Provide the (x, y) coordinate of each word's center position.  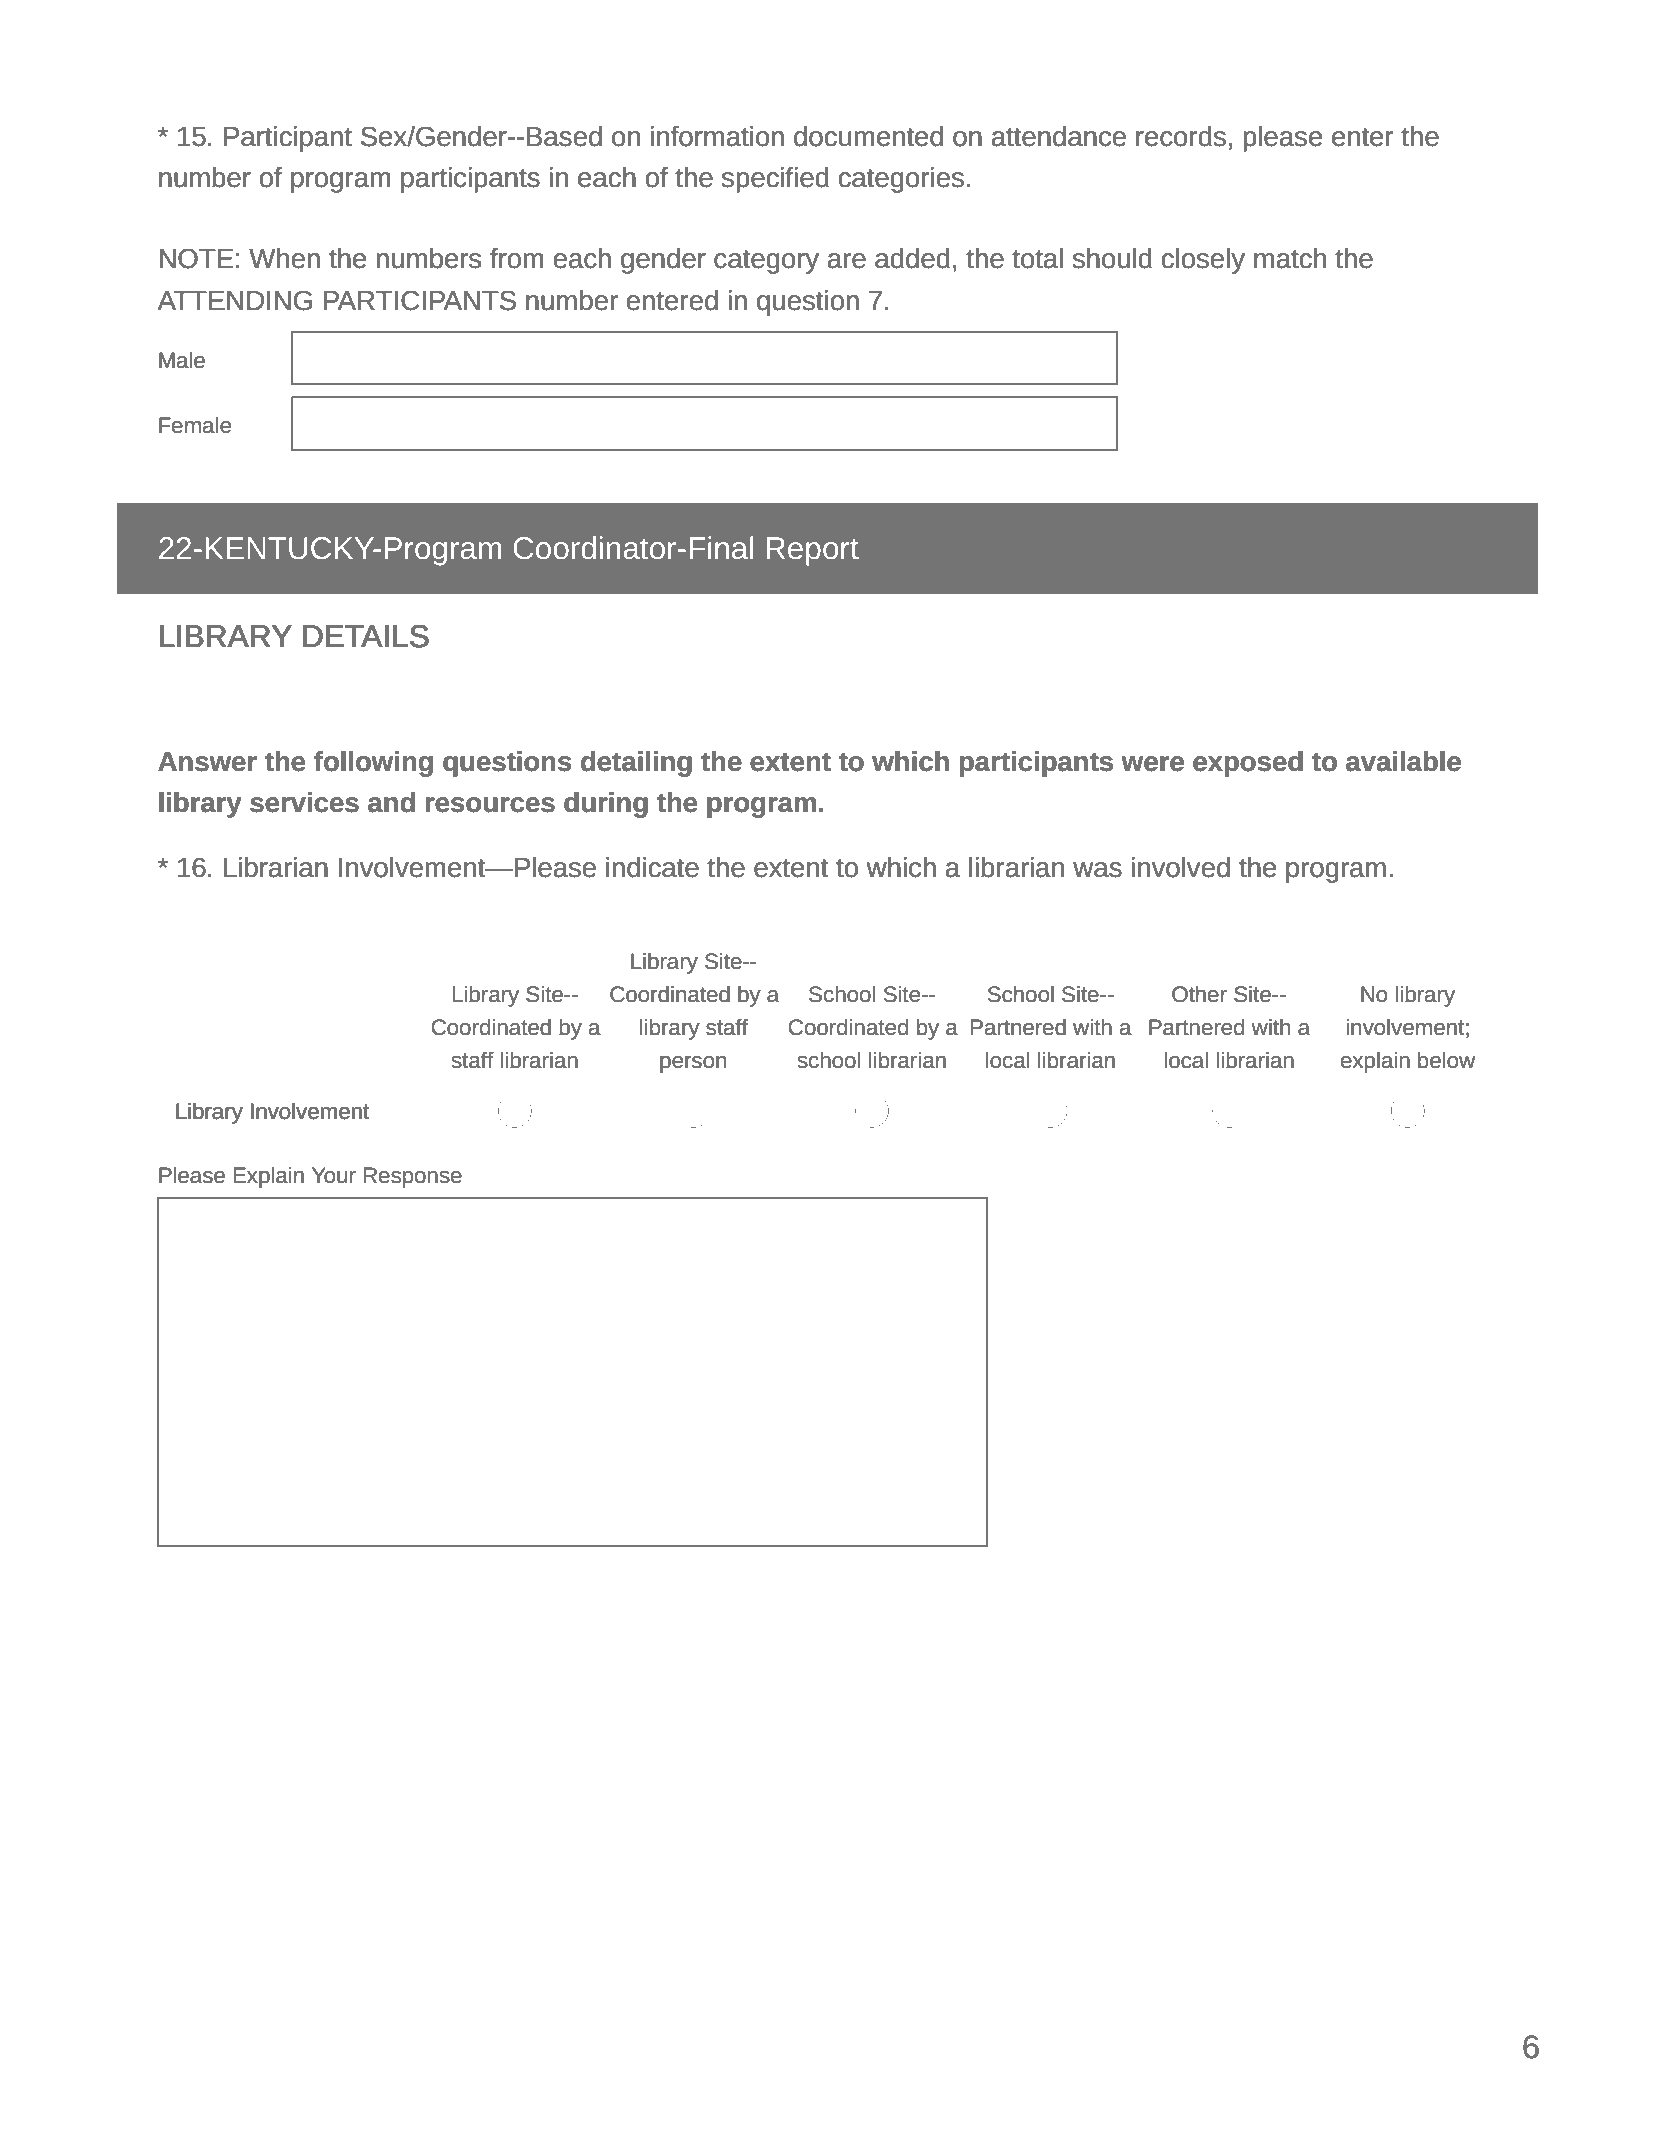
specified (775, 180)
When (284, 258)
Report (812, 551)
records (1181, 136)
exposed (1248, 764)
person (693, 1064)
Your (334, 1175)
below (1446, 1060)
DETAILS (366, 636)
